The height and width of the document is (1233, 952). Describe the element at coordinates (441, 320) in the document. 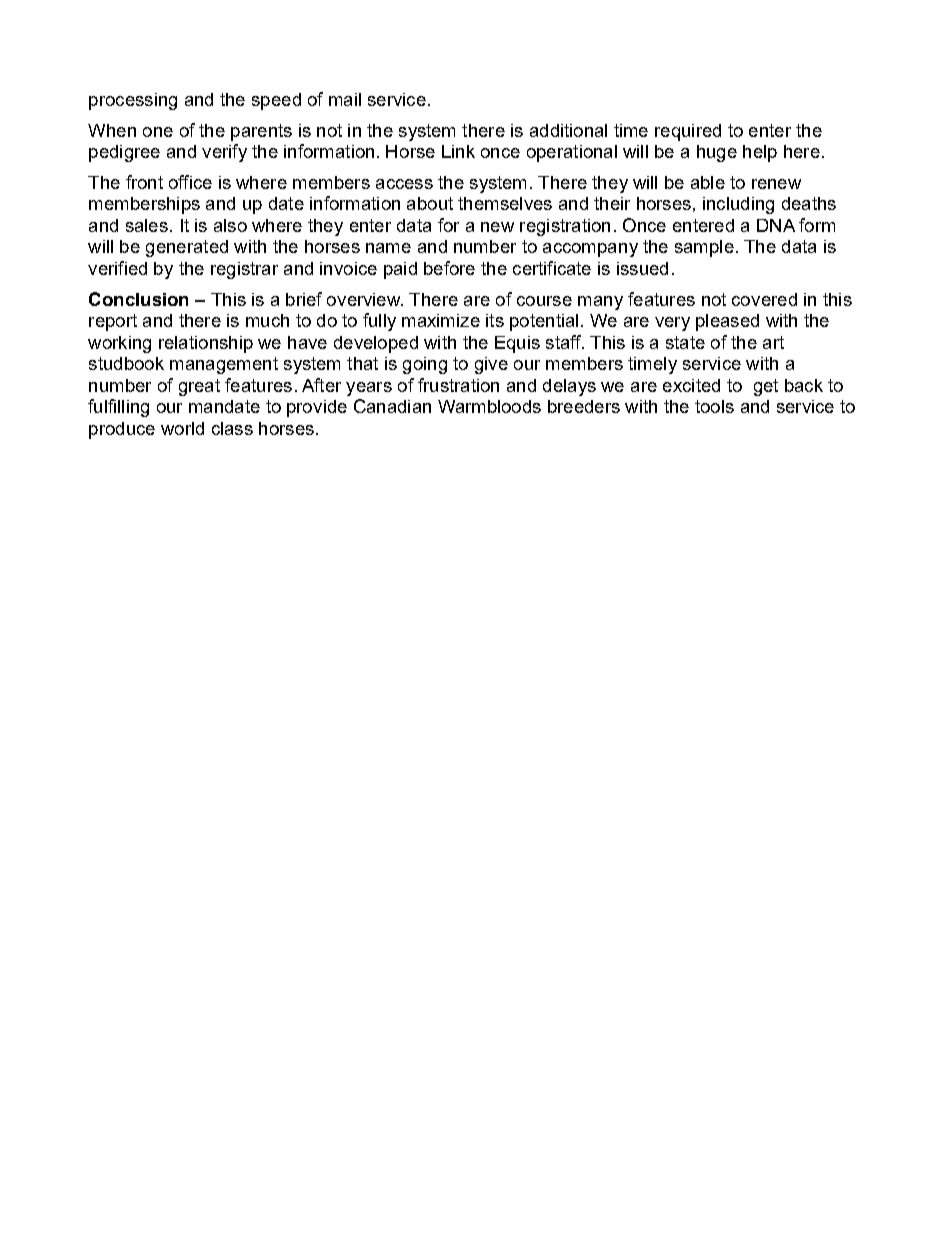

I see `maximize` at that location.
